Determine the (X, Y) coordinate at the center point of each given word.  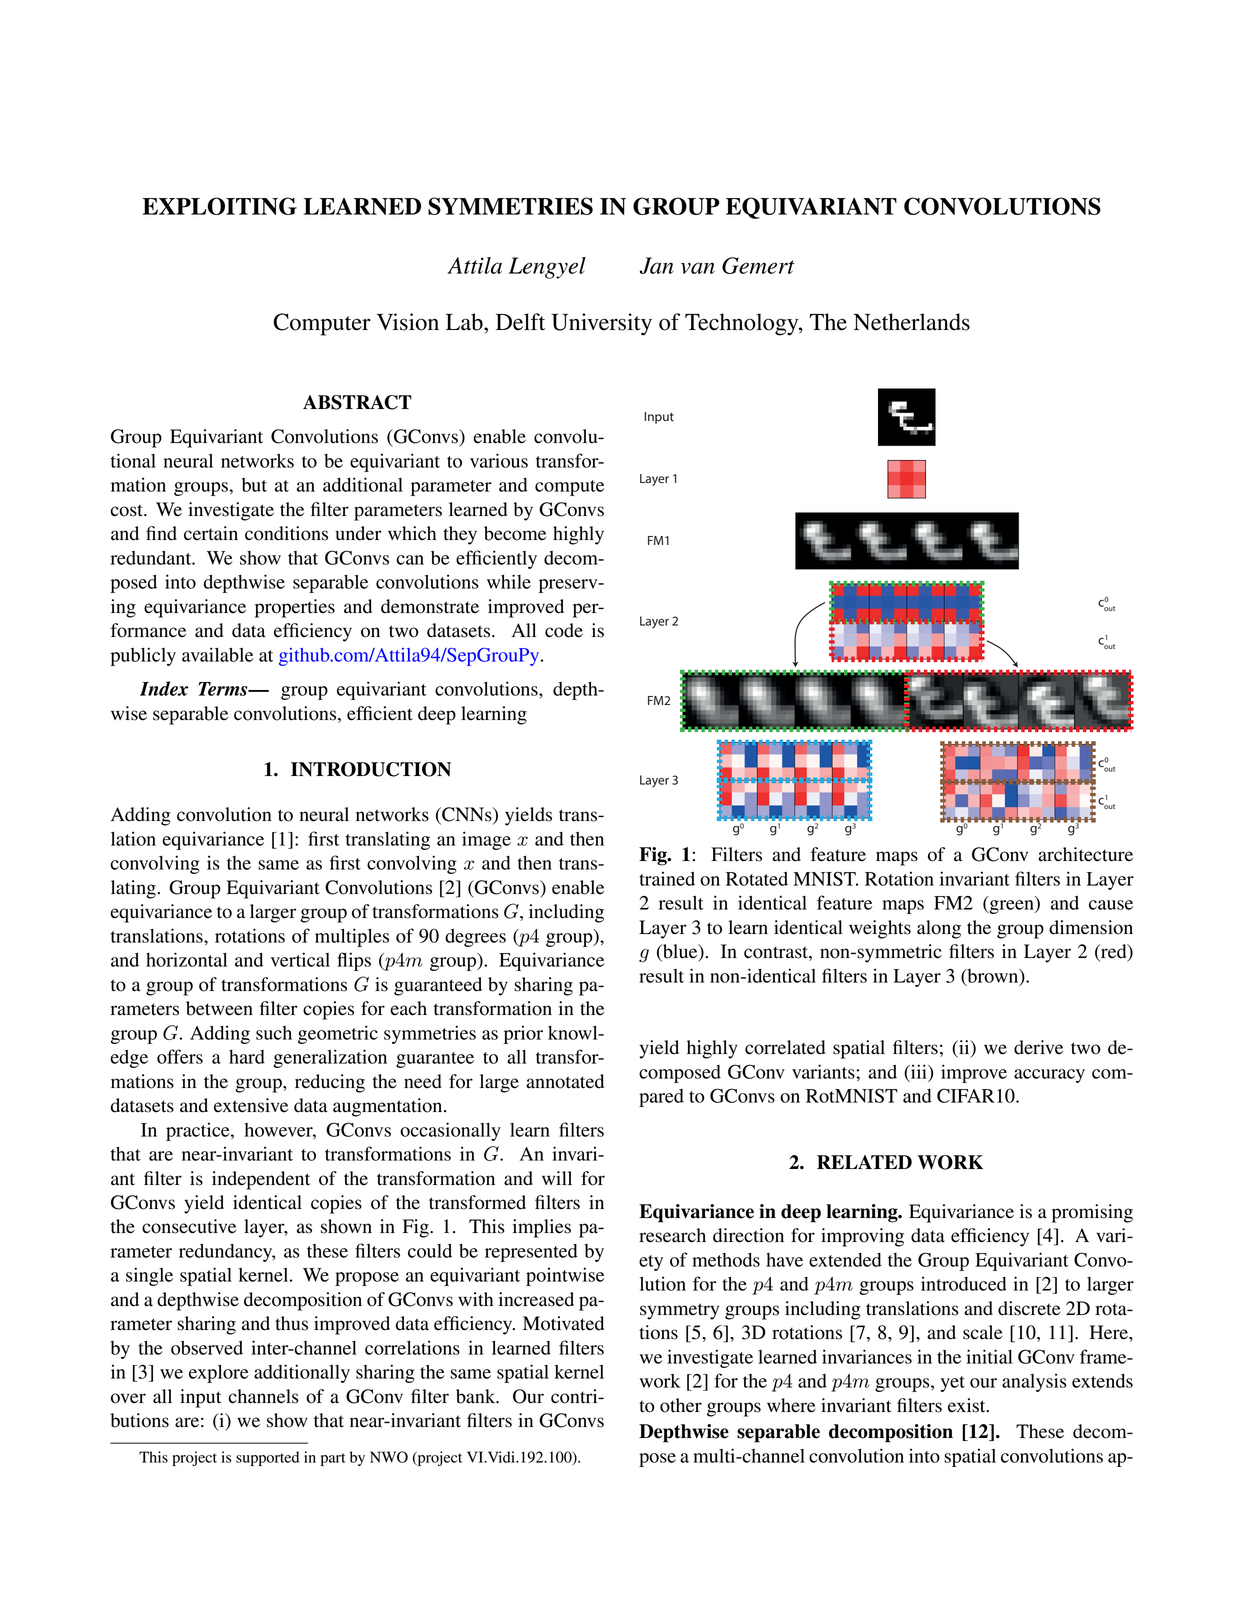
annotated (565, 1081)
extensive (251, 1105)
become (515, 533)
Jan (657, 265)
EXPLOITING (220, 206)
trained (667, 878)
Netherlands (912, 322)
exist (968, 1405)
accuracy (1049, 1076)
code (564, 630)
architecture (1085, 854)
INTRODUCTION (371, 769)
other (681, 1405)
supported (267, 1458)
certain (211, 533)
